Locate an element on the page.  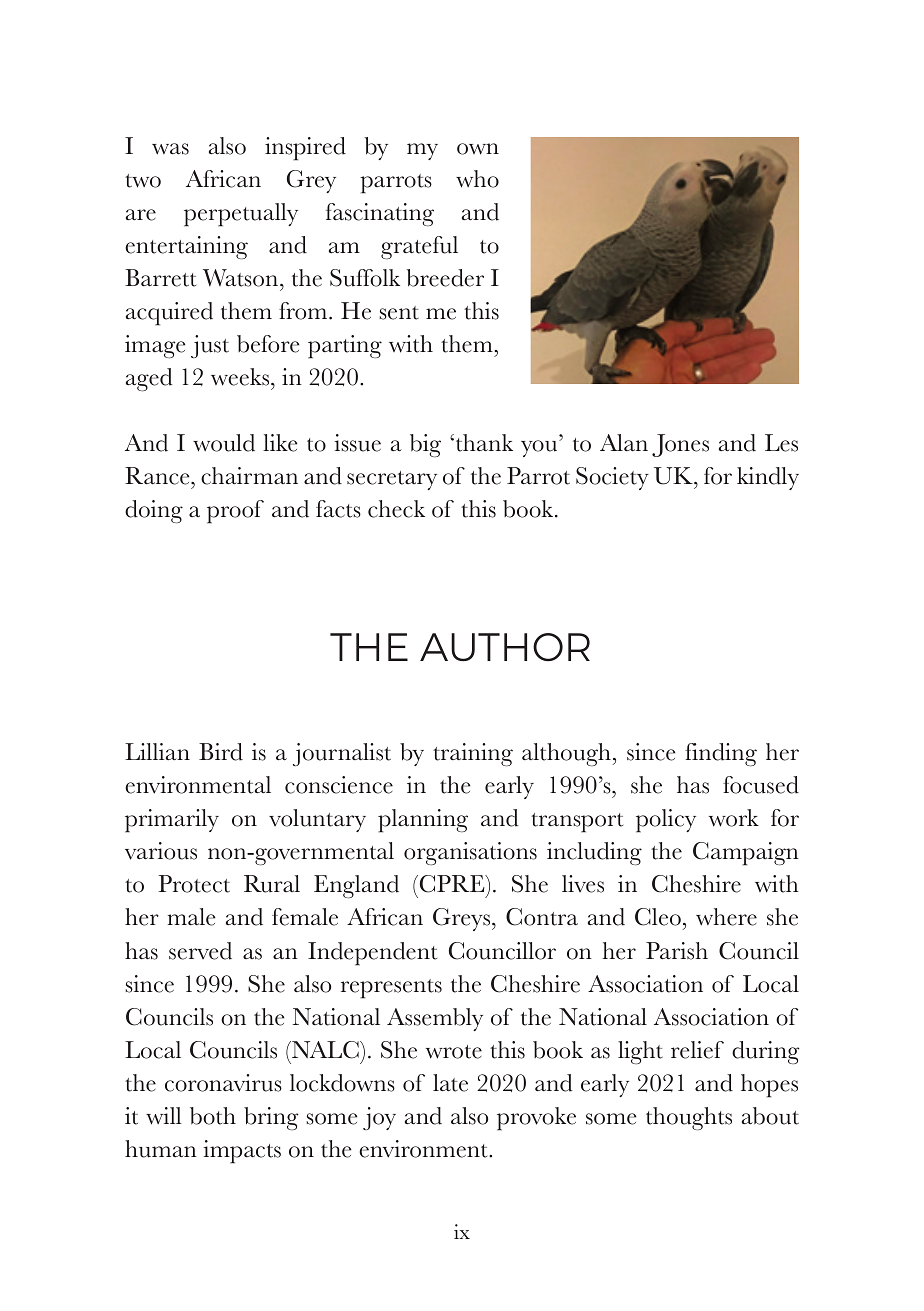
Bird is located at coordinates (221, 752).
